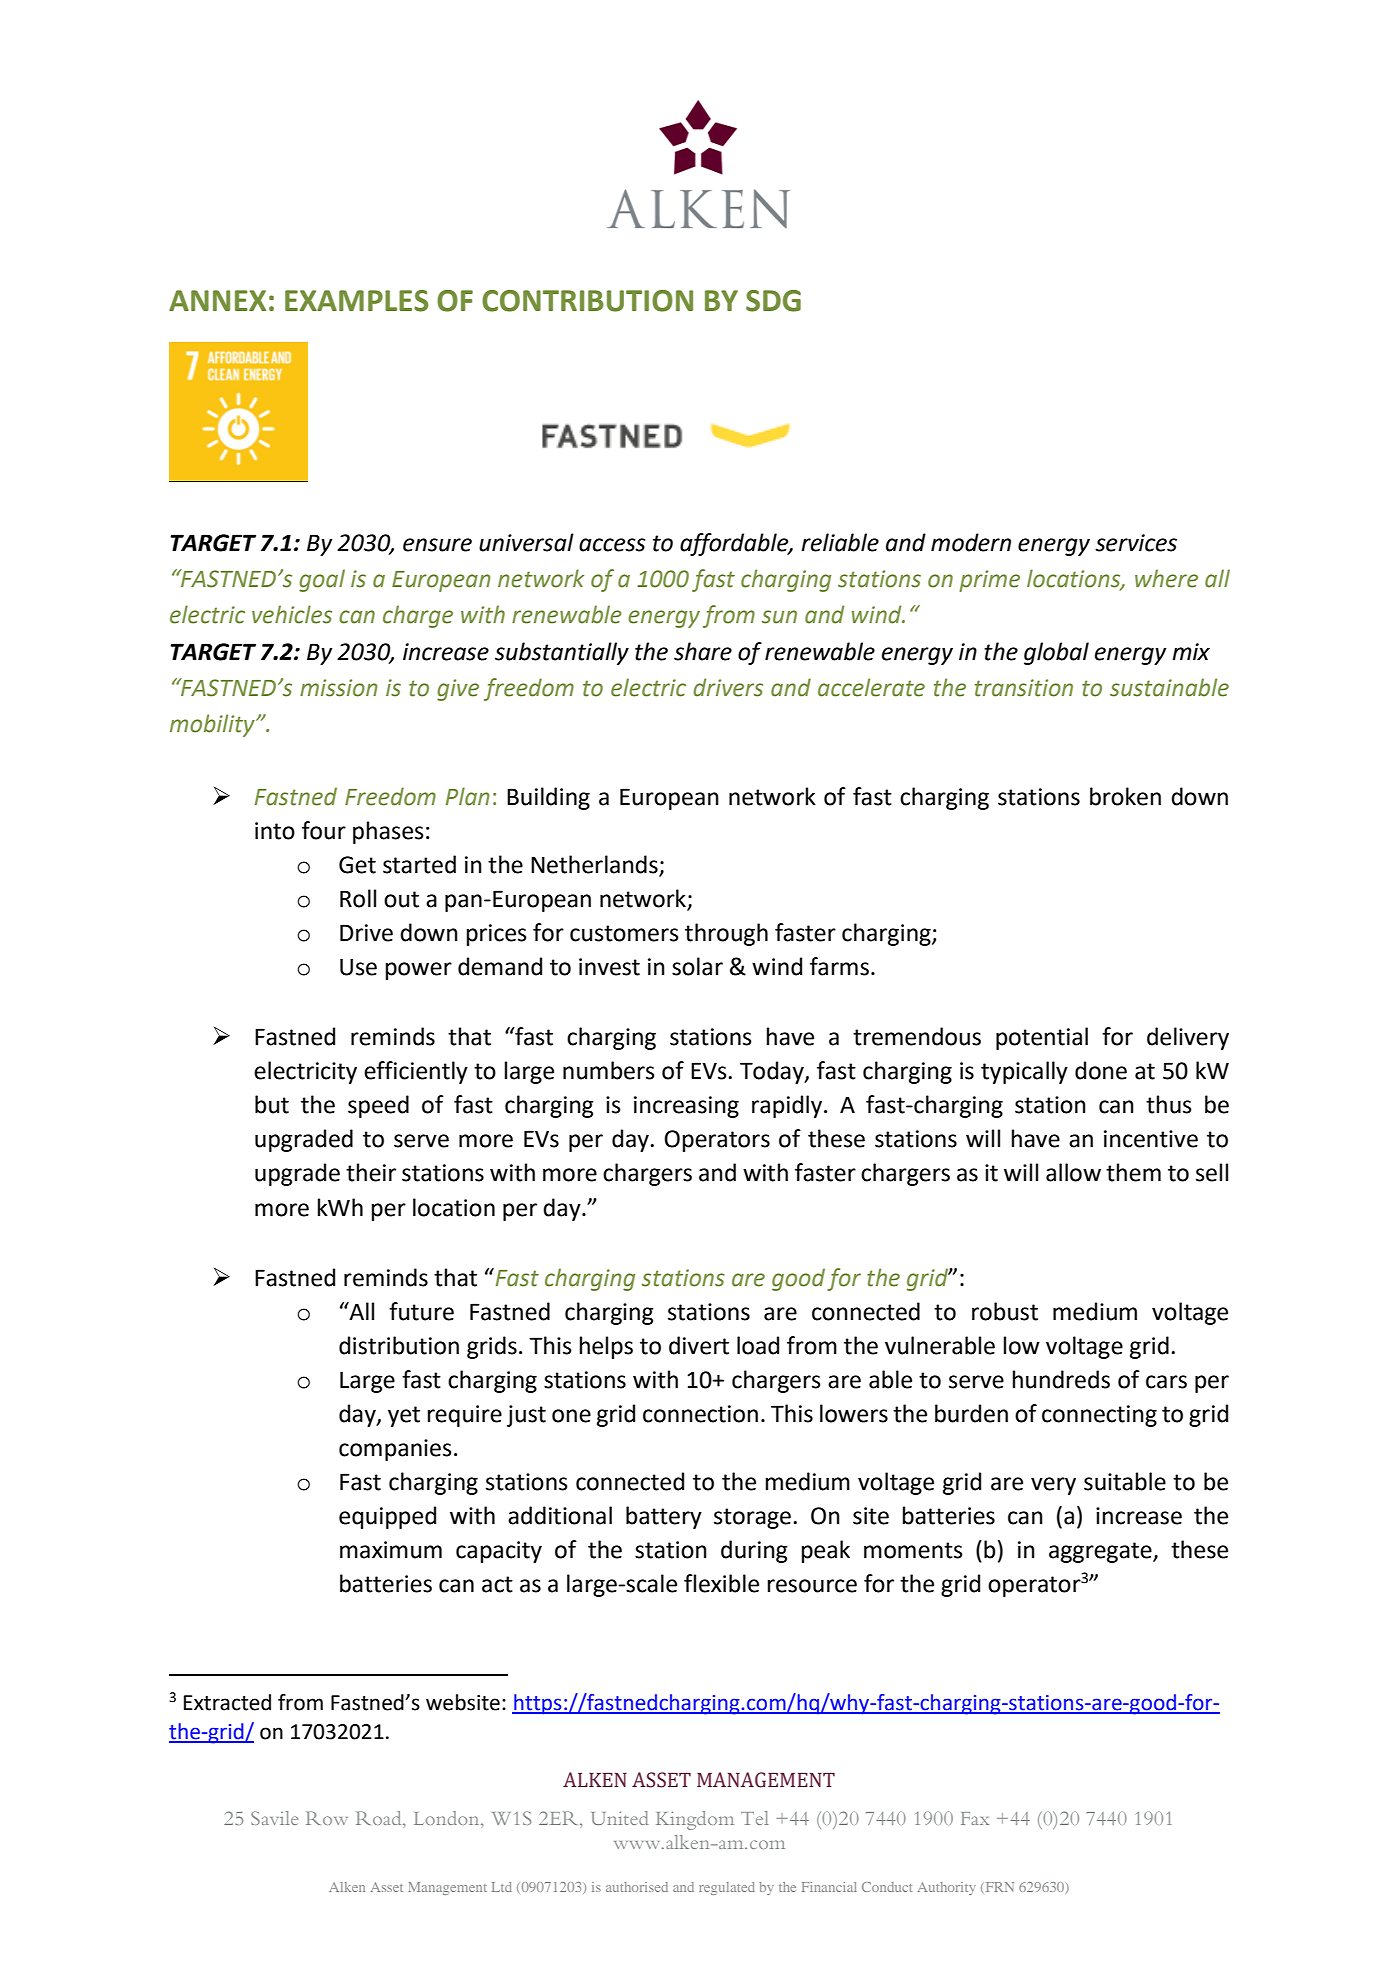 Image resolution: width=1399 pixels, height=1978 pixels. What do you see at coordinates (726, 934) in the screenshot?
I see `through` at bounding box center [726, 934].
